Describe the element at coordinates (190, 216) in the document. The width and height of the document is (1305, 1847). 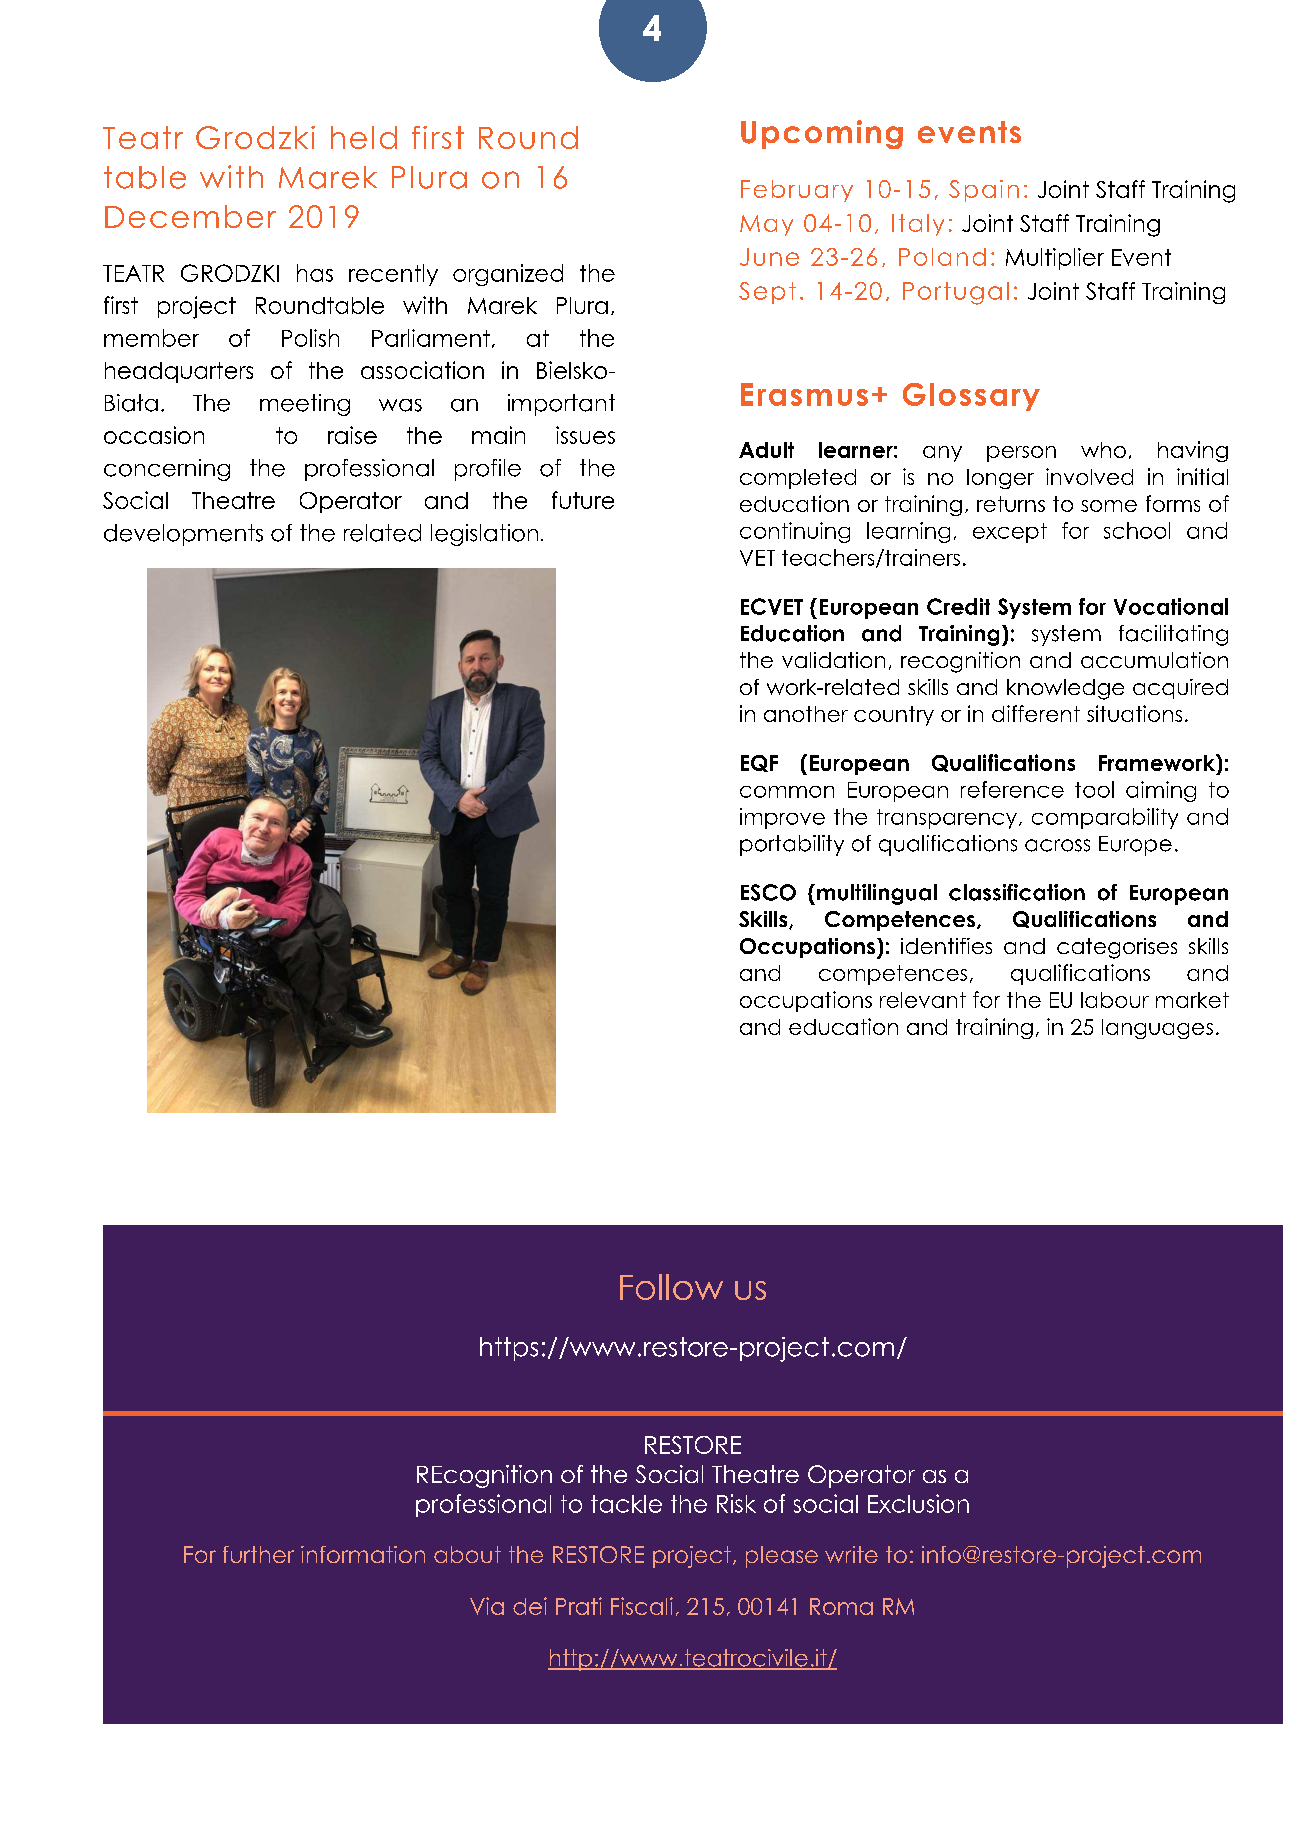
I see `December` at that location.
